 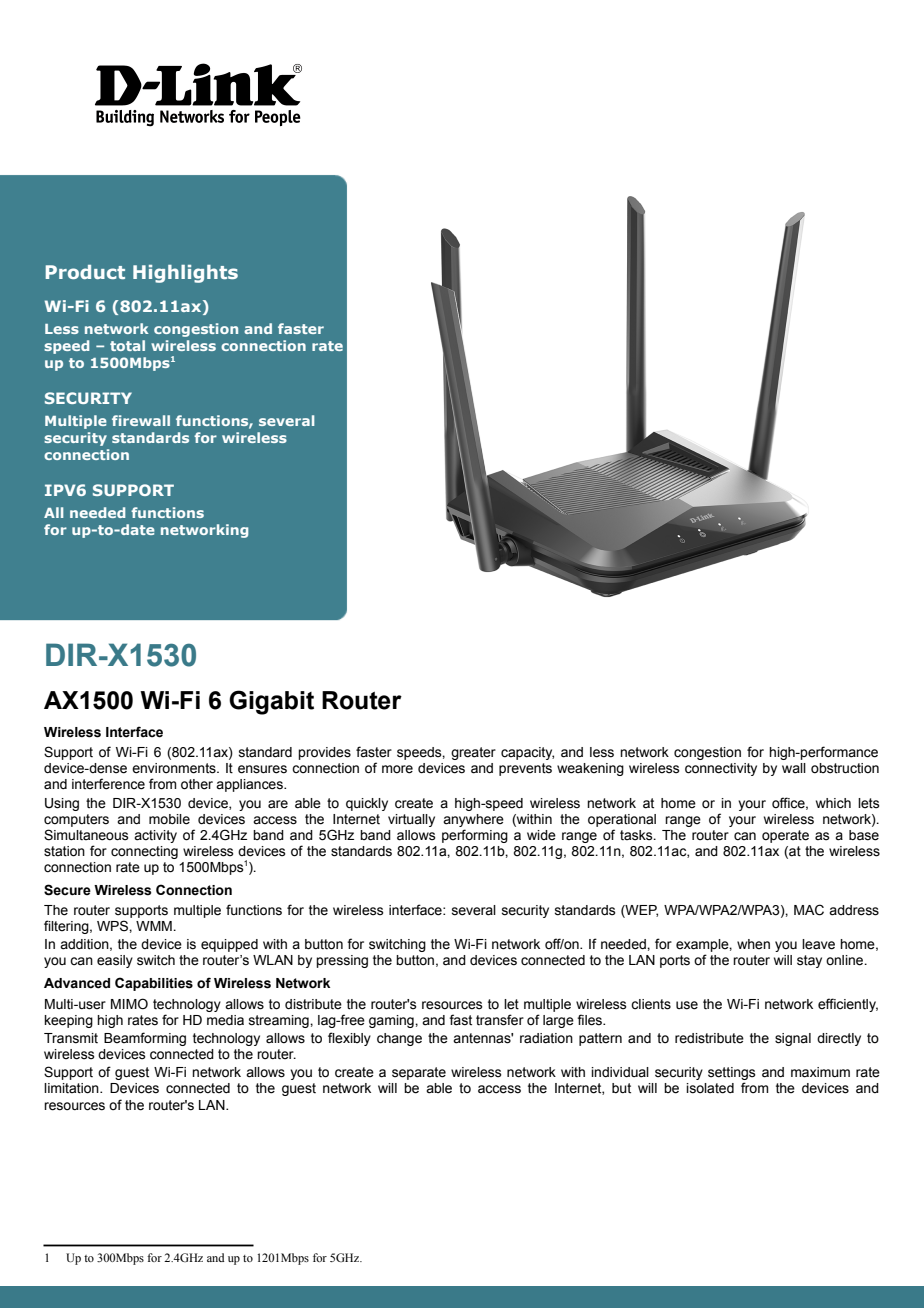 I want to click on greater, so click(x=473, y=753).
